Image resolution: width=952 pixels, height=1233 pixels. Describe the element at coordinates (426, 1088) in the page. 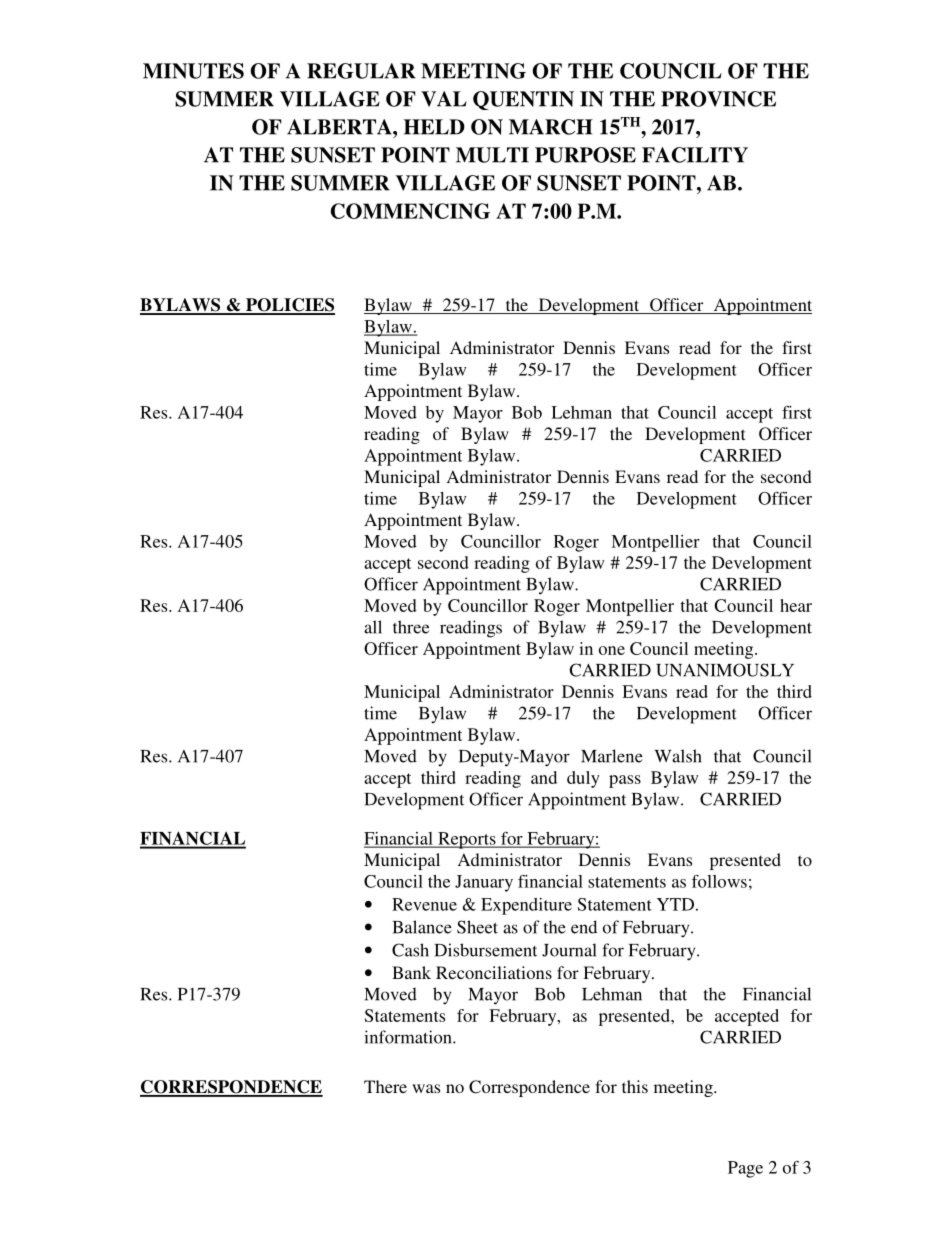

I see `was` at that location.
